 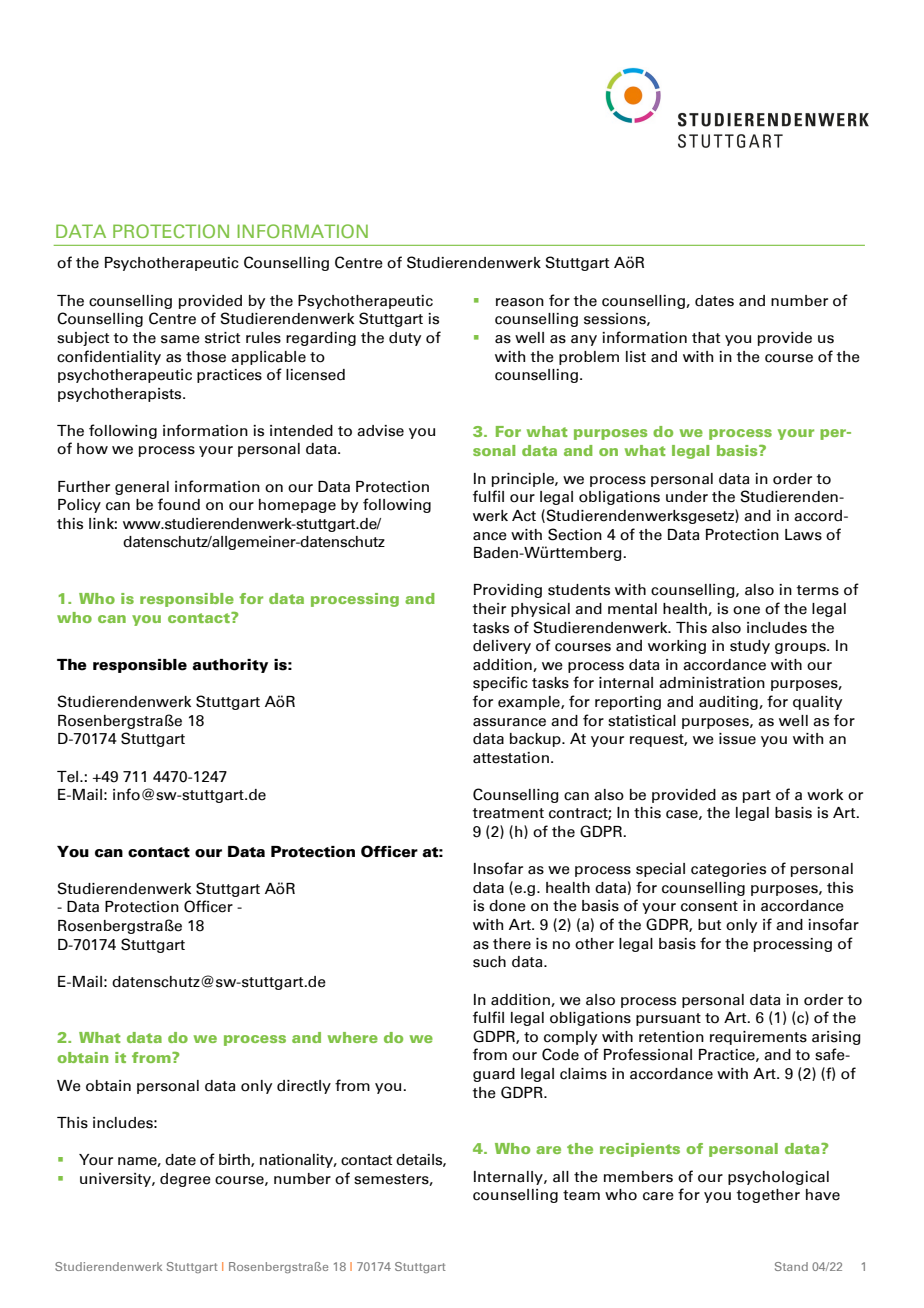 What do you see at coordinates (706, 338) in the screenshot?
I see `that` at bounding box center [706, 338].
